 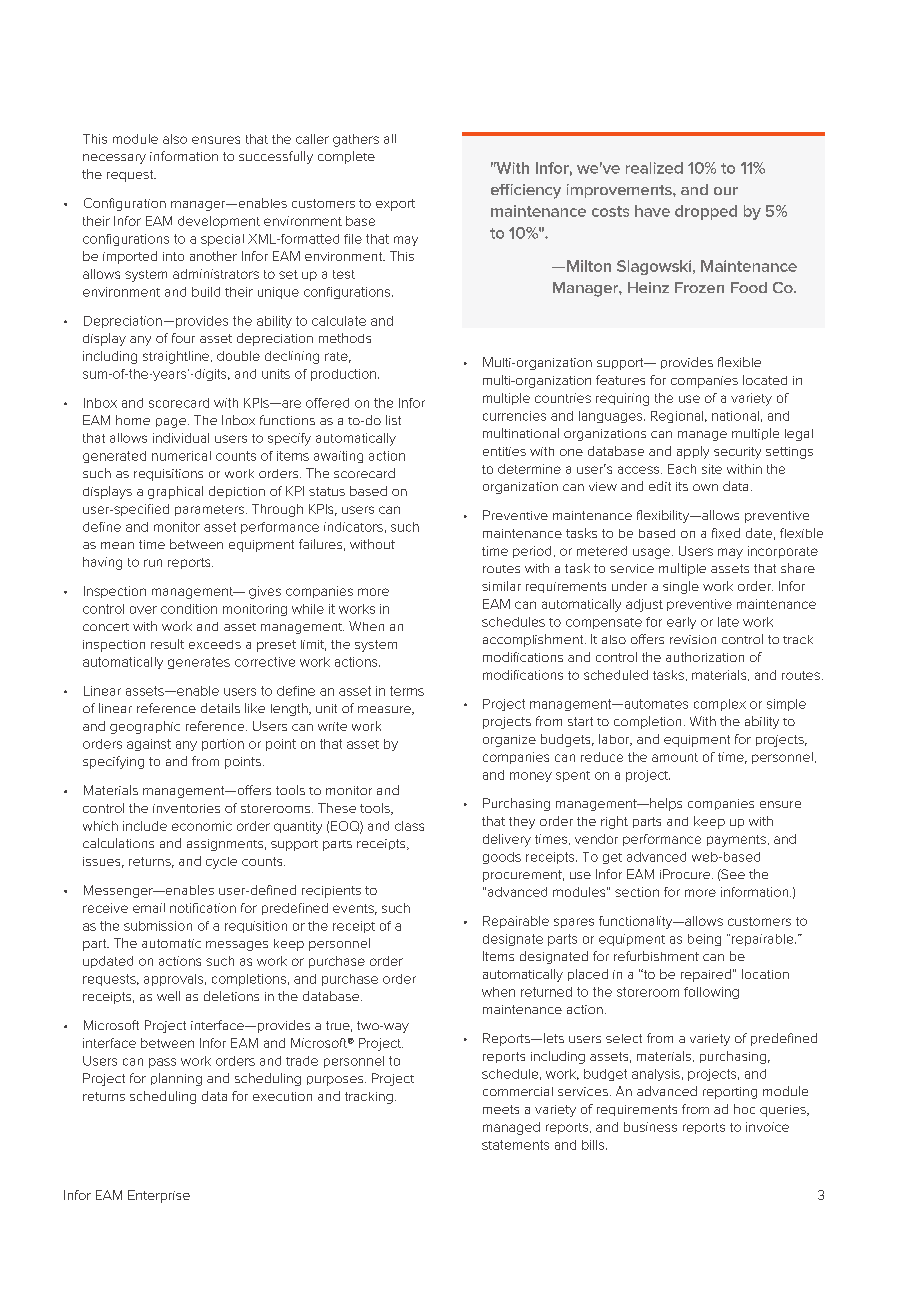 I want to click on apply, so click(x=693, y=452).
